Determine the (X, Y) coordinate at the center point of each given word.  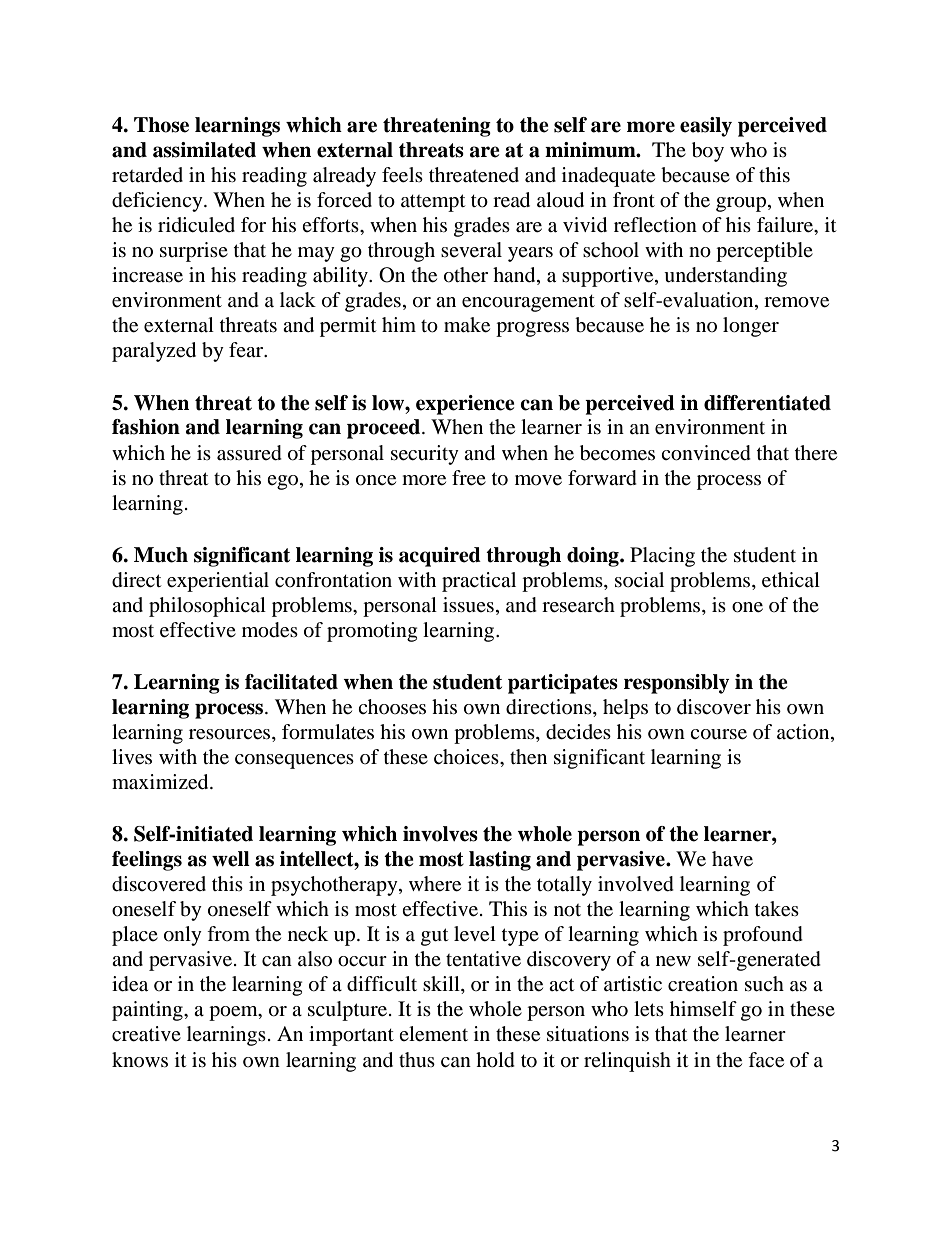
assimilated (204, 150)
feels (402, 175)
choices (467, 757)
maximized (161, 782)
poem (234, 1013)
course (718, 734)
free (469, 478)
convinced (706, 453)
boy (708, 152)
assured (249, 453)
